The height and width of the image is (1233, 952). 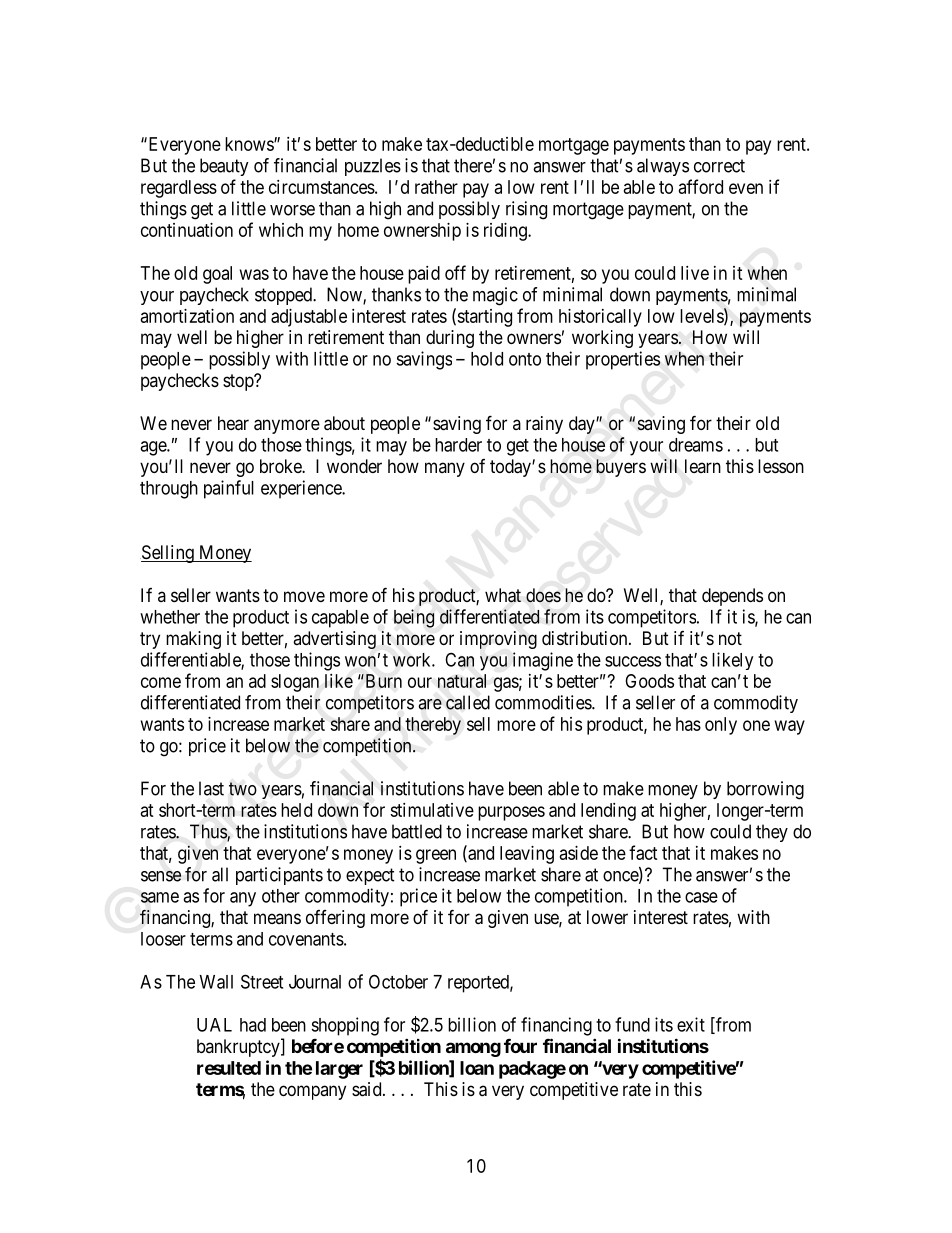 What do you see at coordinates (477, 1068) in the image?
I see `loan` at bounding box center [477, 1068].
